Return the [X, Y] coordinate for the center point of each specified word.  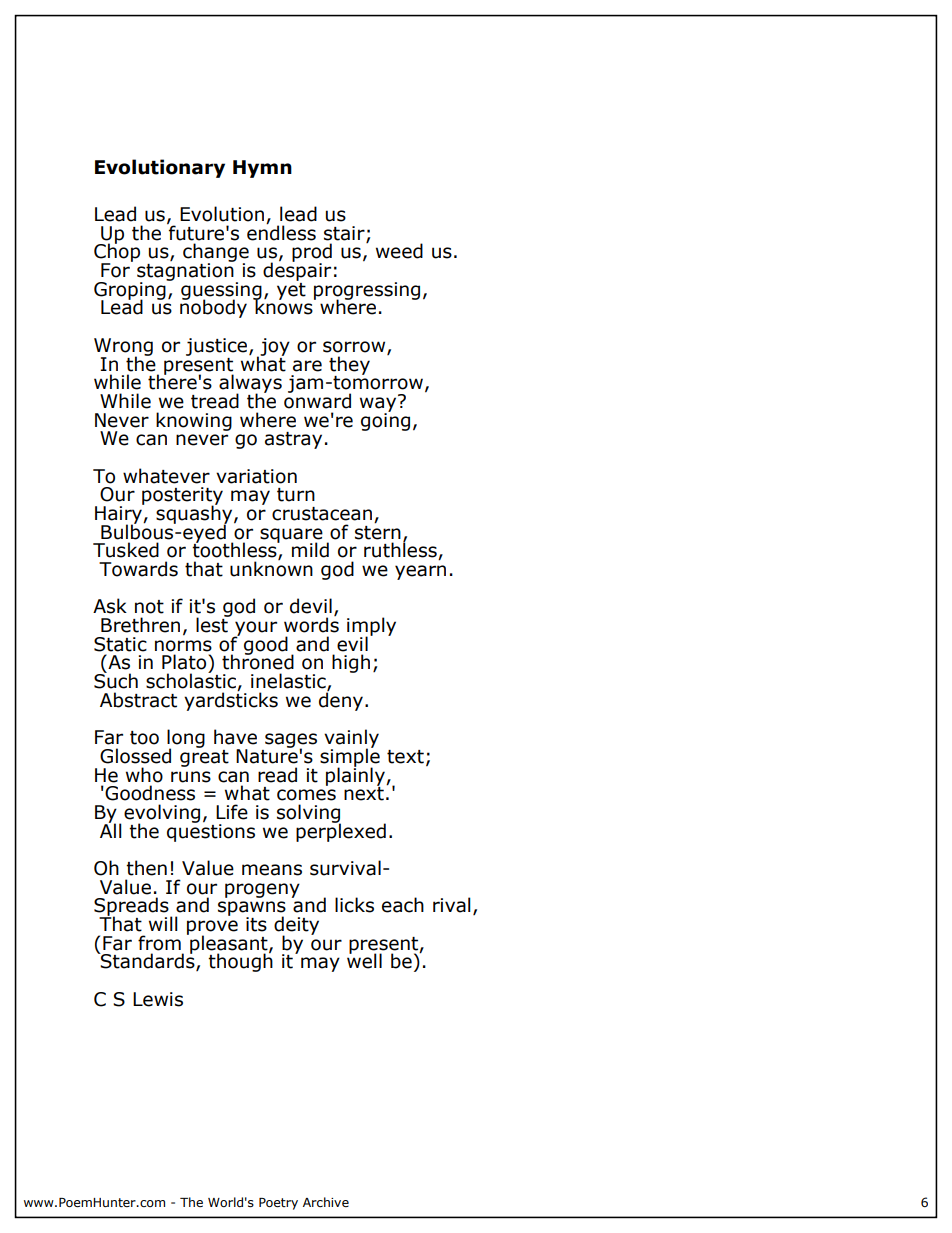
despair [297, 270]
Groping [131, 290]
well [364, 960]
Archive [326, 1202]
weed [399, 251]
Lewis [158, 999]
